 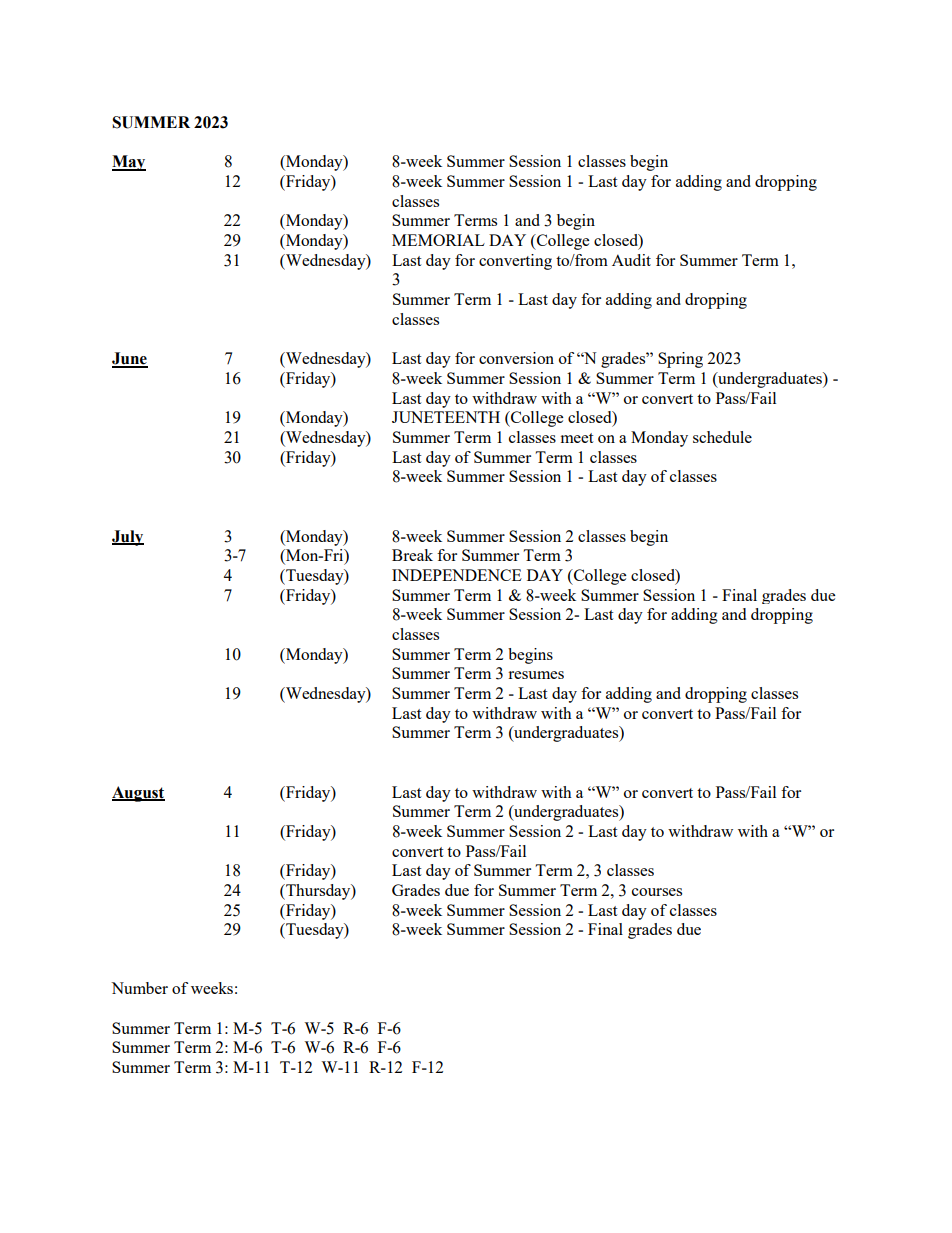 I want to click on courses, so click(x=657, y=892).
